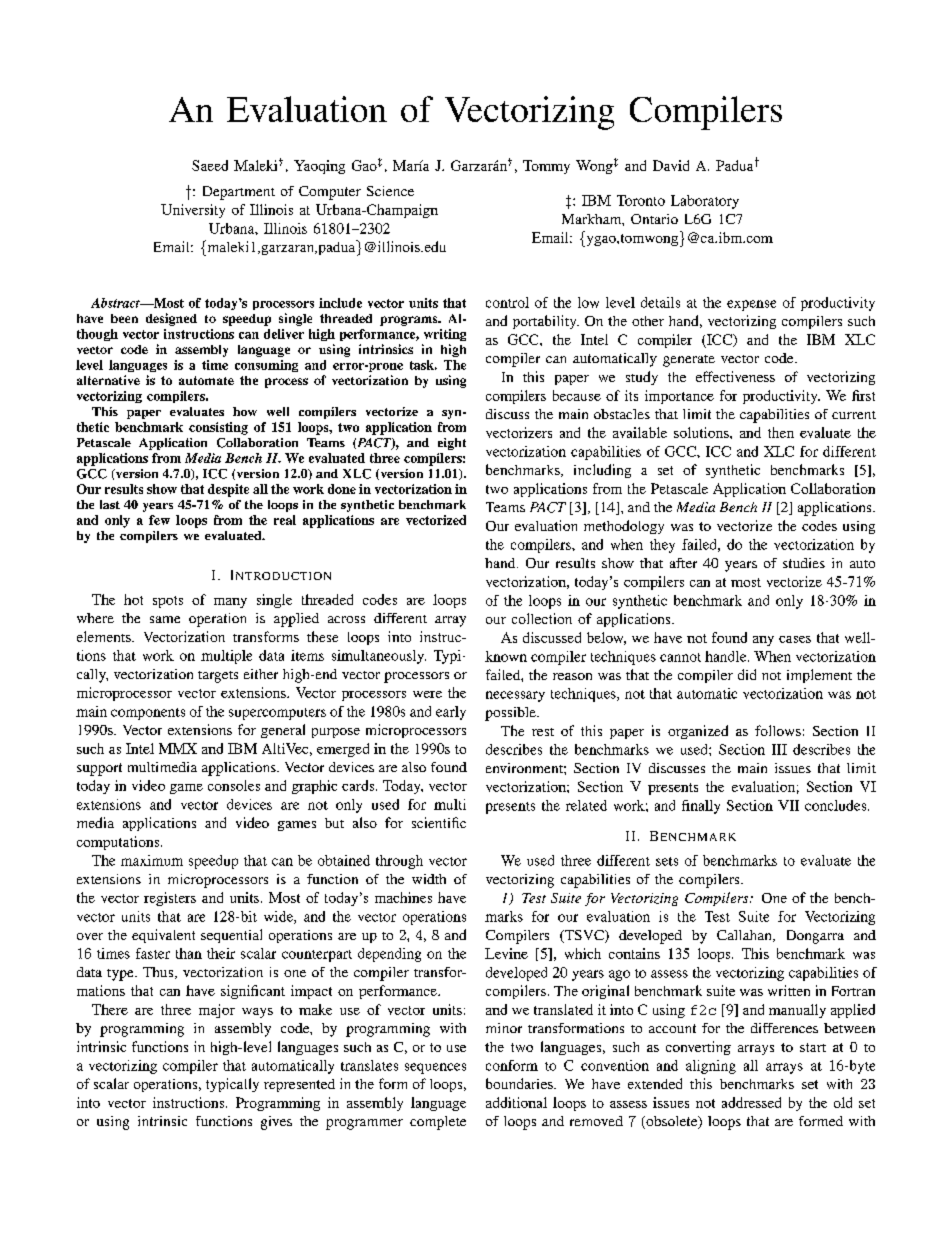 The height and width of the screenshot is (1233, 952). What do you see at coordinates (705, 202) in the screenshot?
I see `Laboratory` at bounding box center [705, 202].
